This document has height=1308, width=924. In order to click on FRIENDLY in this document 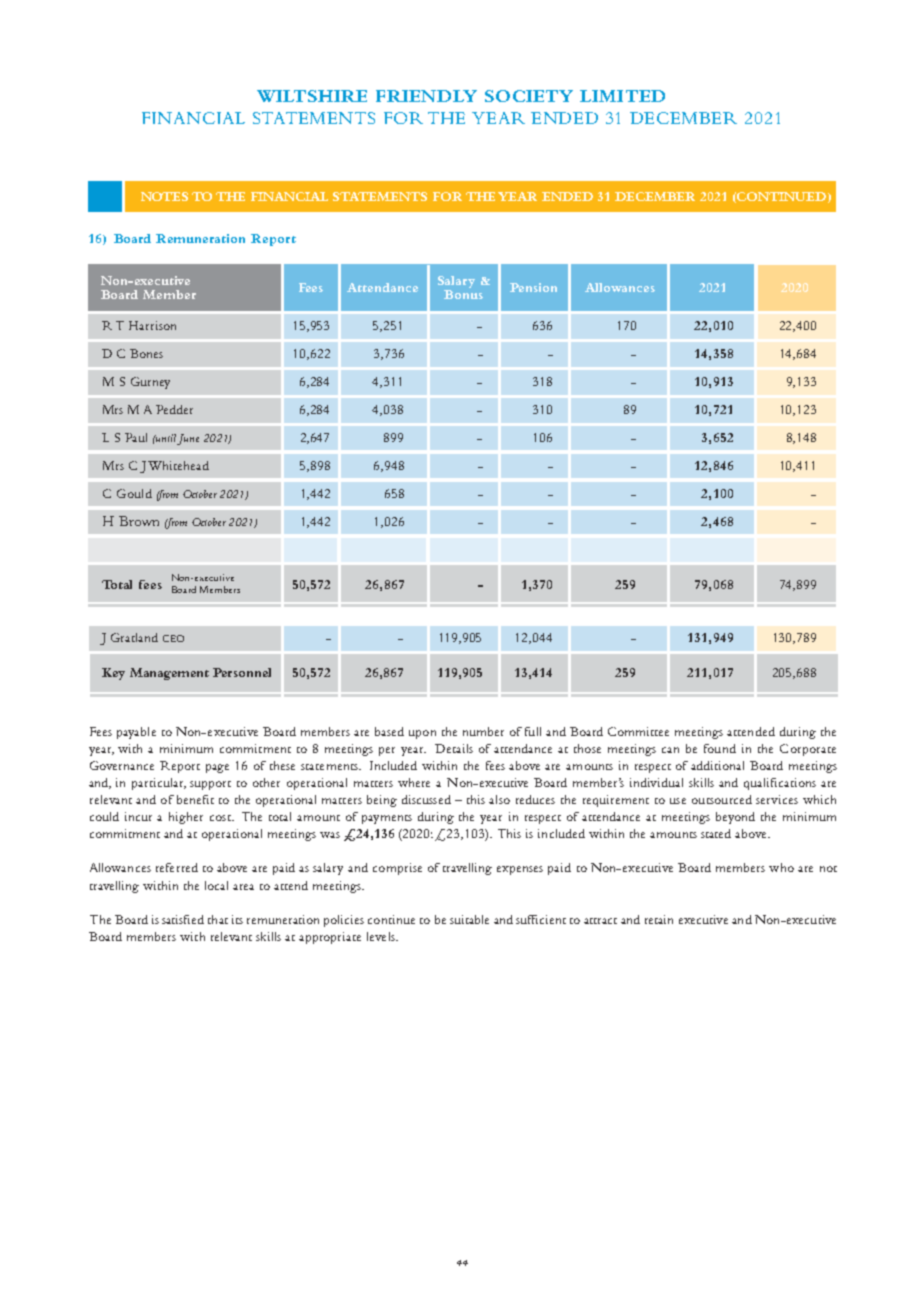, I will do `click(426, 96)`.
